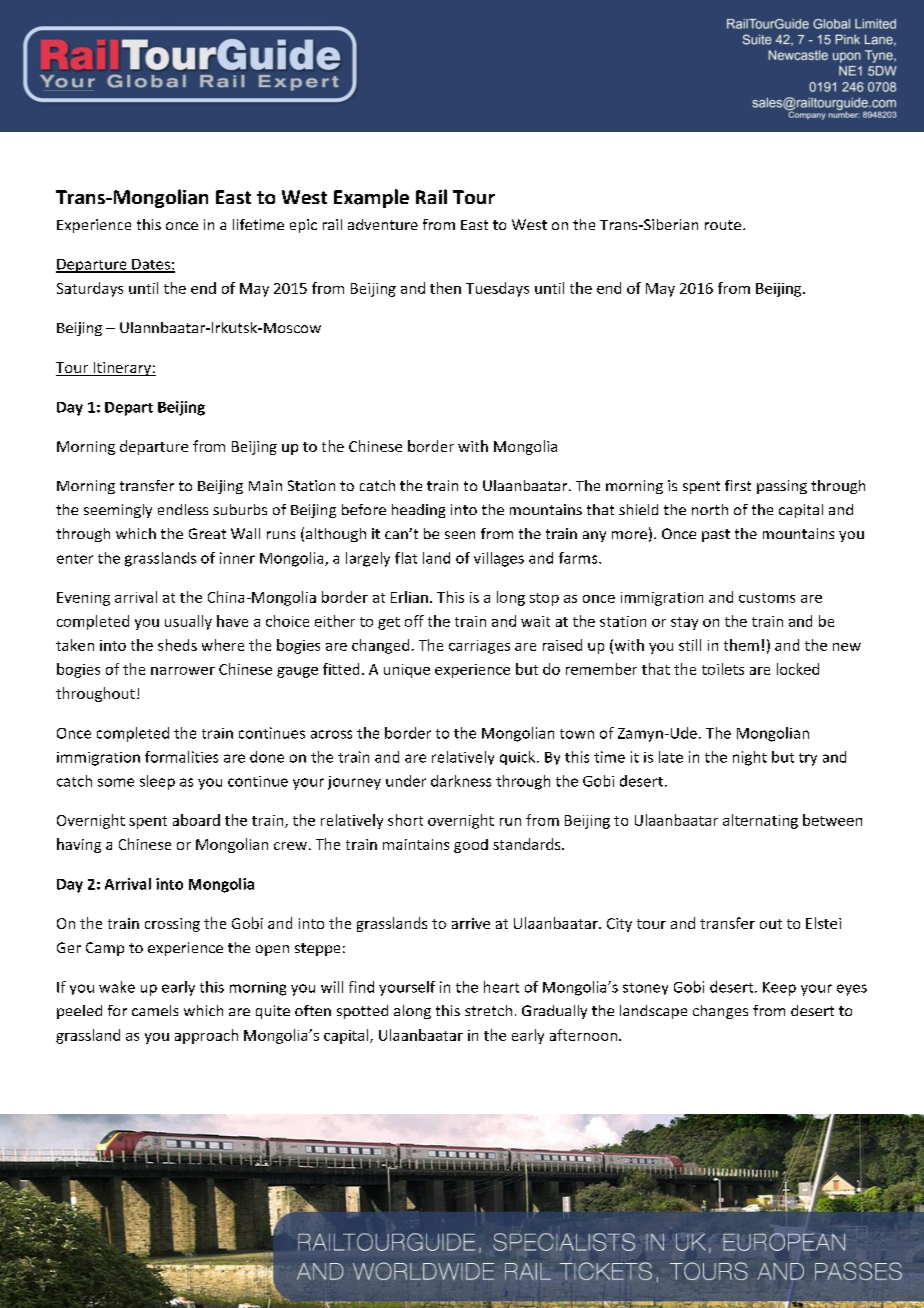 This document has height=1308, width=924. I want to click on stretch, so click(488, 1010).
